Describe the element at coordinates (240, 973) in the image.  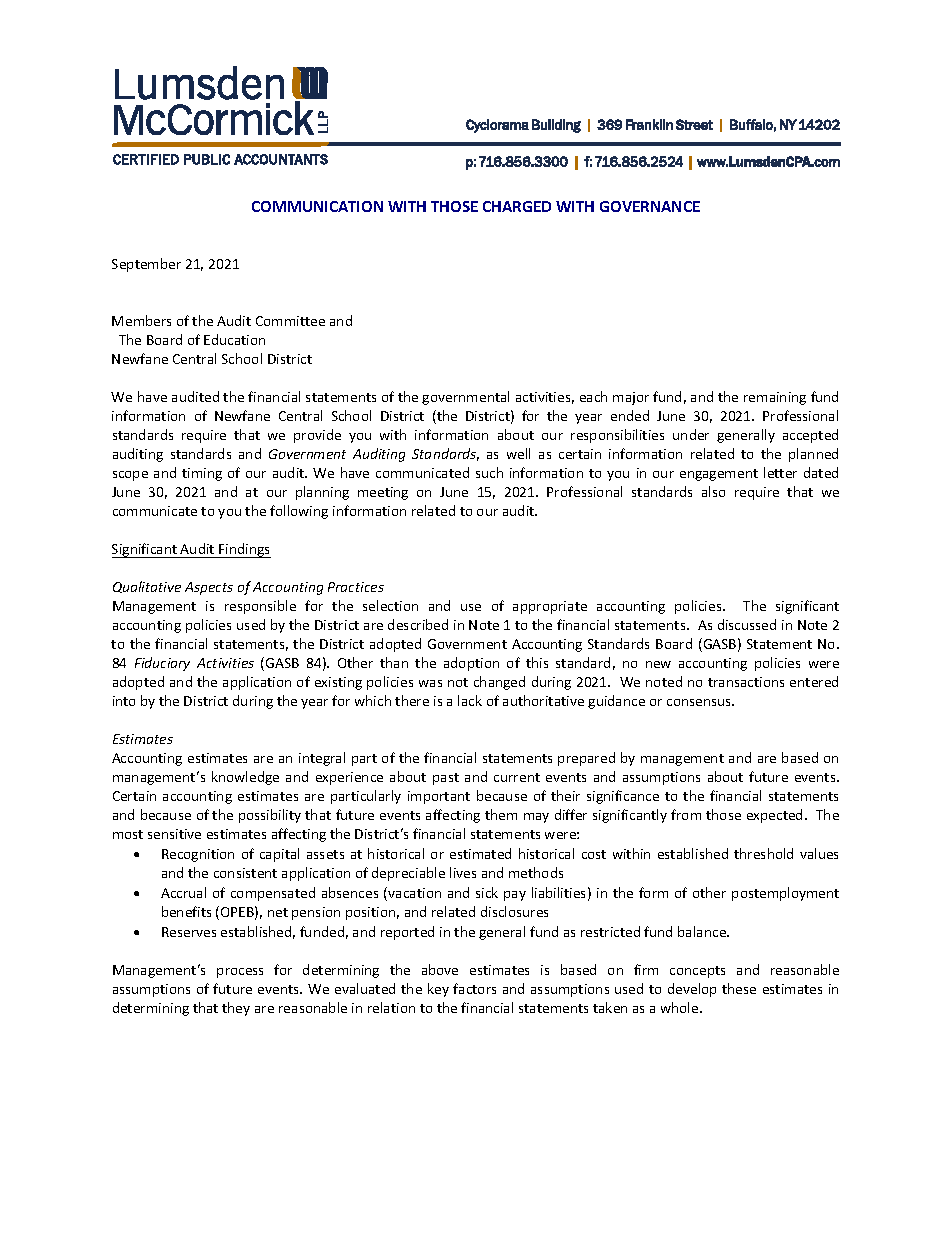
I see `process` at that location.
